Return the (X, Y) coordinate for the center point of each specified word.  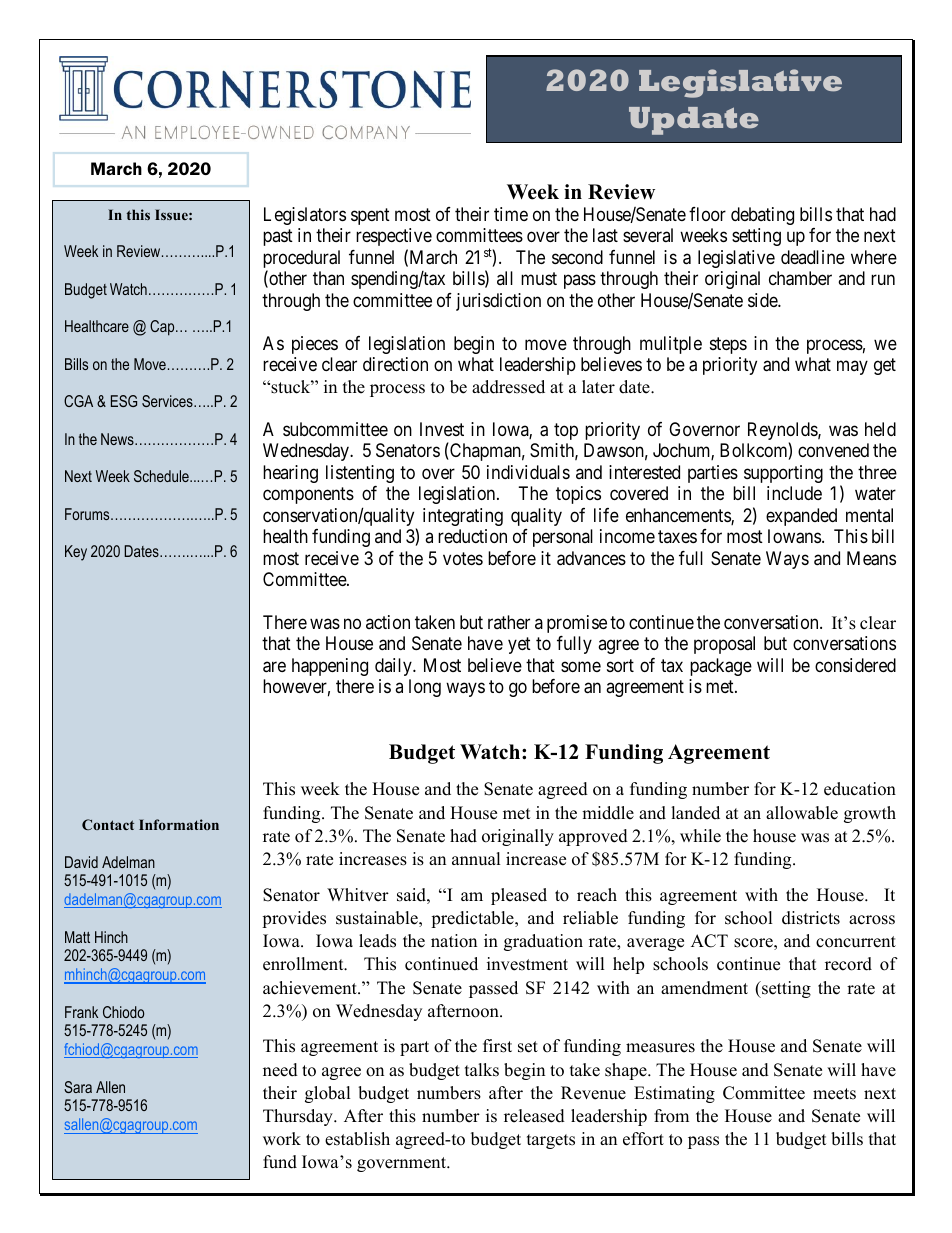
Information (179, 824)
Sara (78, 1087)
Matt (77, 937)
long (425, 688)
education (860, 789)
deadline (813, 257)
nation (454, 941)
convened (833, 450)
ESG (124, 401)
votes (463, 558)
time (511, 214)
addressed (508, 387)
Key (76, 553)
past (278, 237)
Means (871, 558)
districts (811, 918)
